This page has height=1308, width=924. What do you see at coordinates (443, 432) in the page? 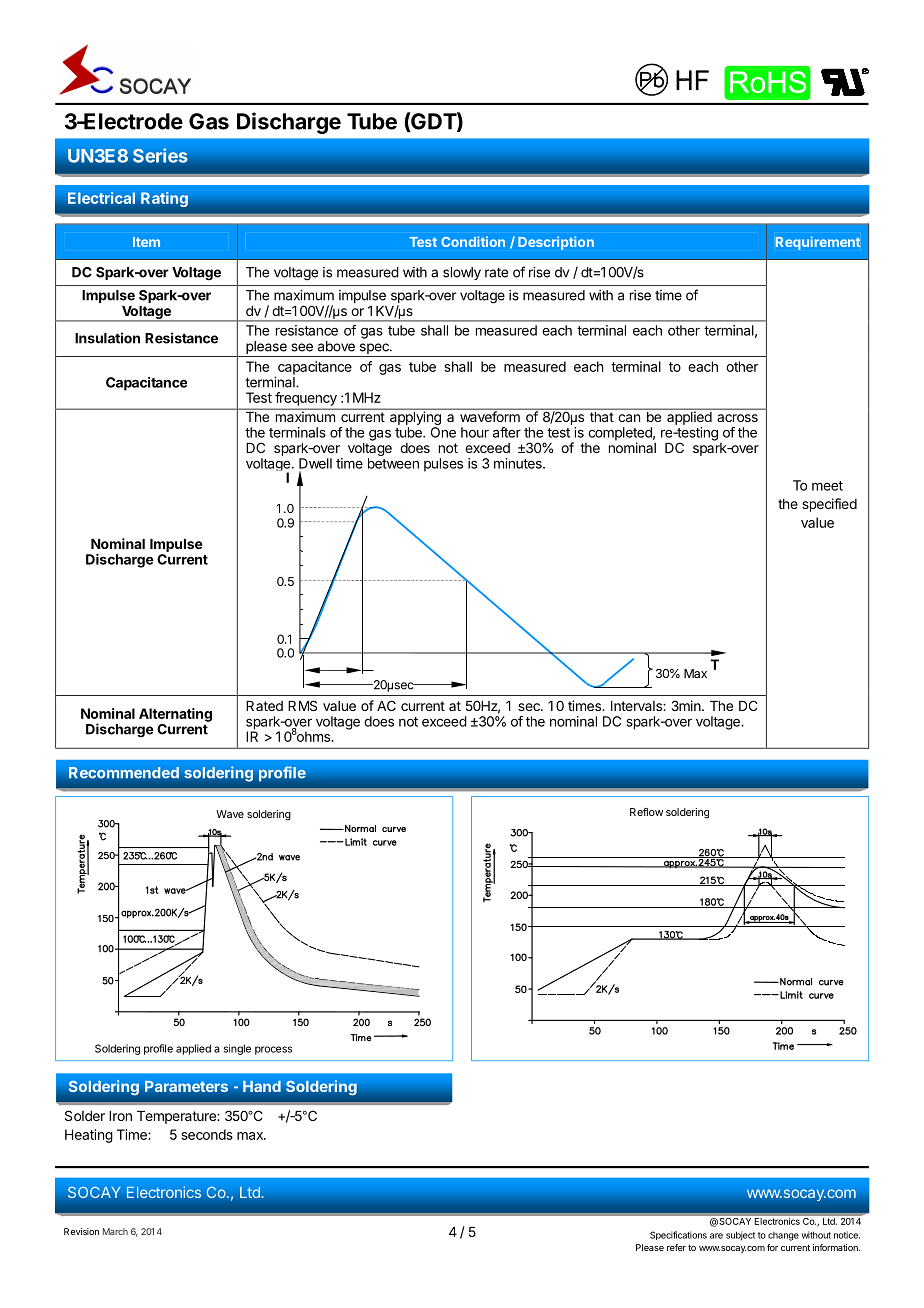
I see `One` at bounding box center [443, 432].
